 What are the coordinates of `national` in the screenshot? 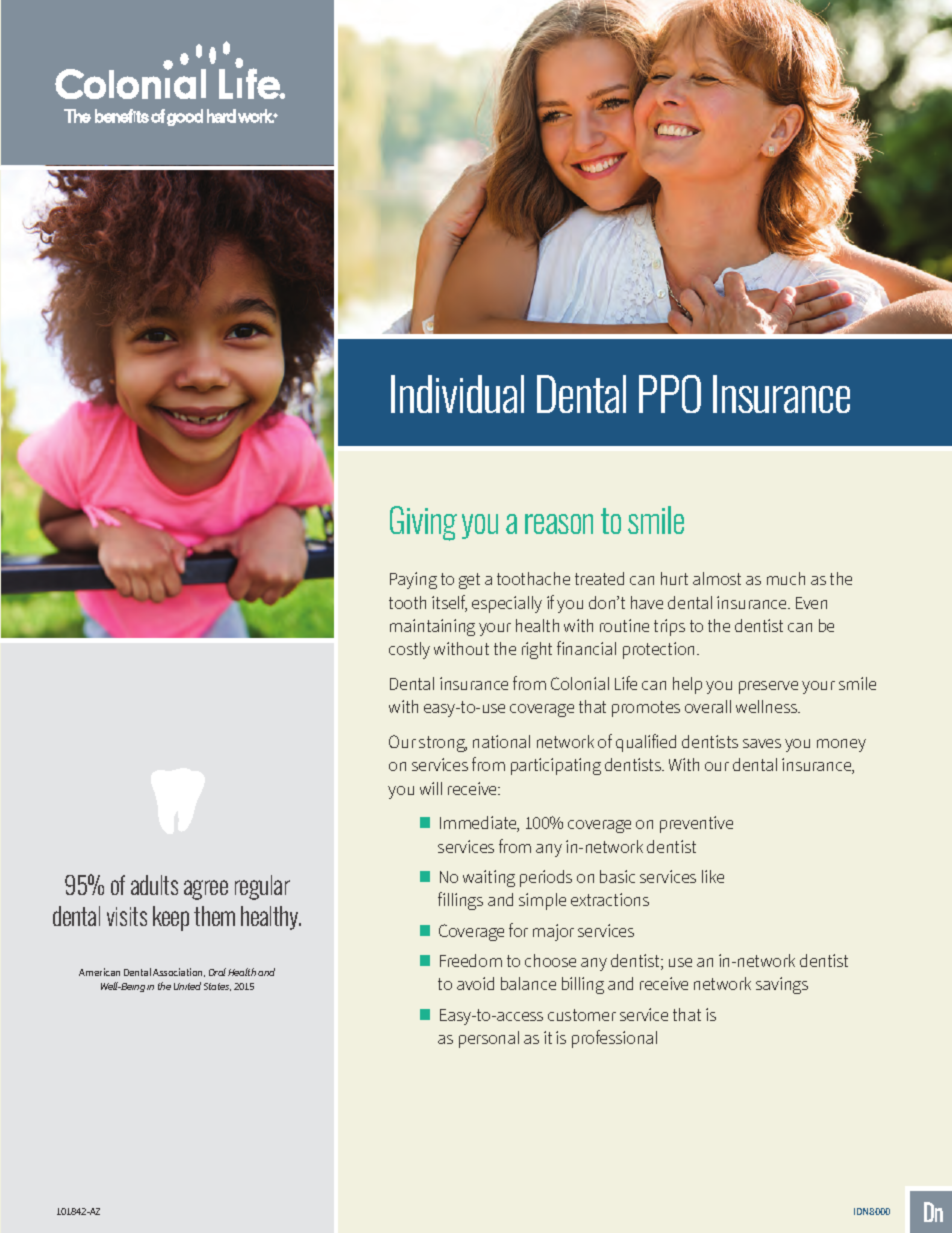 It's located at (501, 741).
